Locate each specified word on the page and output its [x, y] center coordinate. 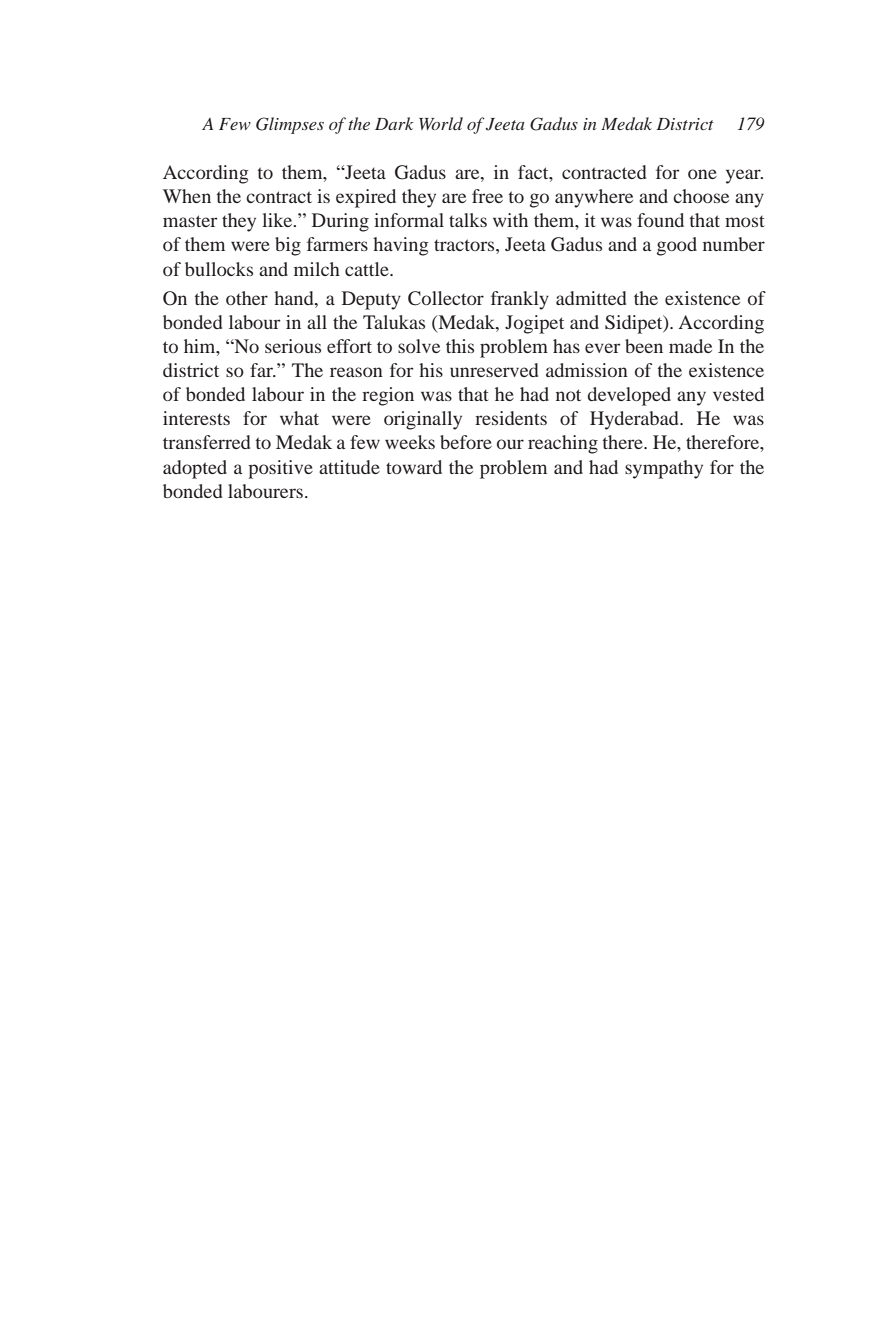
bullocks [219, 269]
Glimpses [290, 125]
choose [701, 196]
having [401, 246]
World [441, 123]
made [690, 346]
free [487, 196]
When [187, 196]
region [388, 396]
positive [280, 469]
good [677, 246]
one [702, 174]
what [299, 418]
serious [293, 346]
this [460, 346]
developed [629, 396]
